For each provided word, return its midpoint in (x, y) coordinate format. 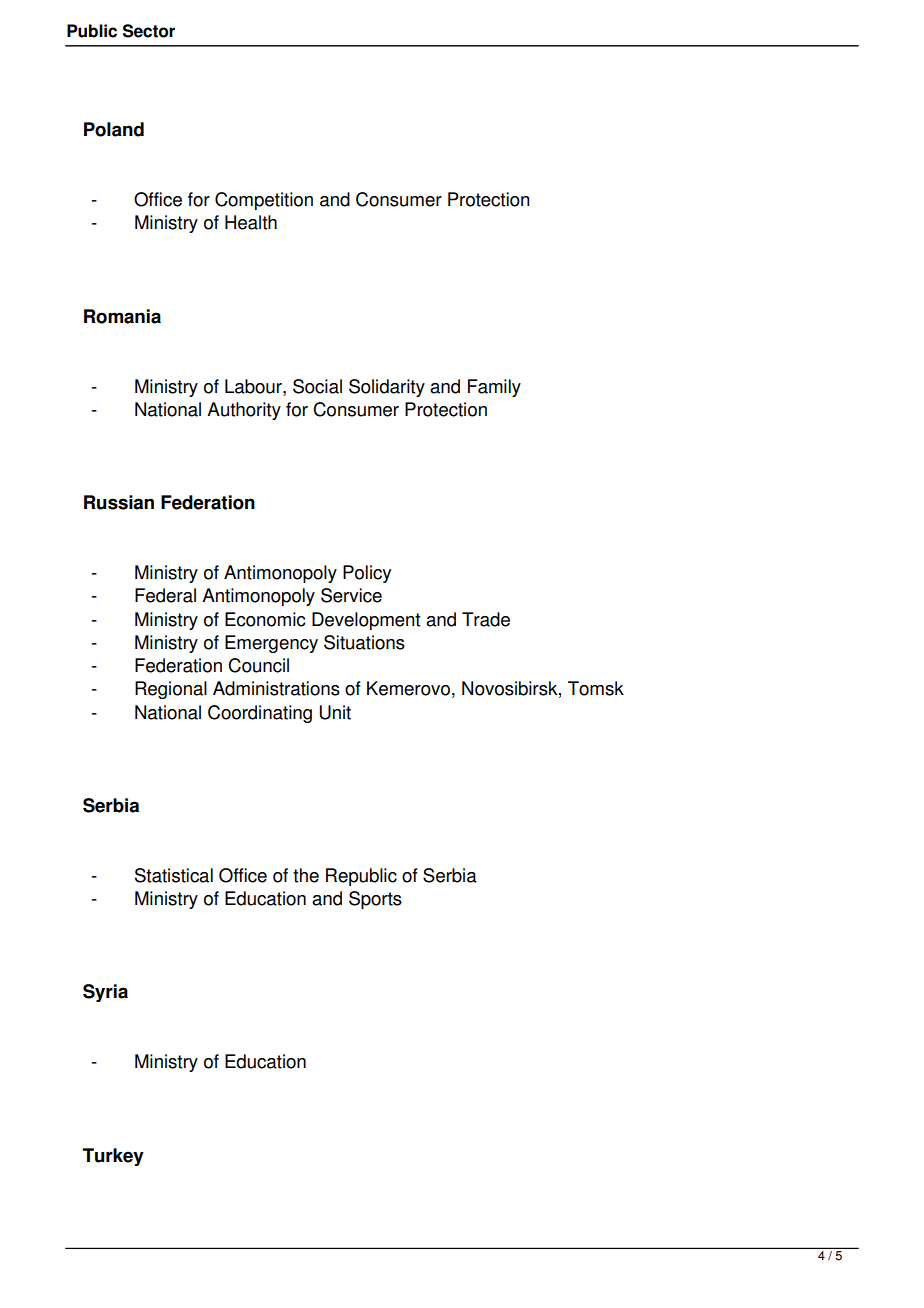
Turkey (113, 1157)
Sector (149, 31)
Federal (165, 595)
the (306, 875)
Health (251, 222)
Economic (265, 619)
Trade (486, 619)
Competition (264, 201)
